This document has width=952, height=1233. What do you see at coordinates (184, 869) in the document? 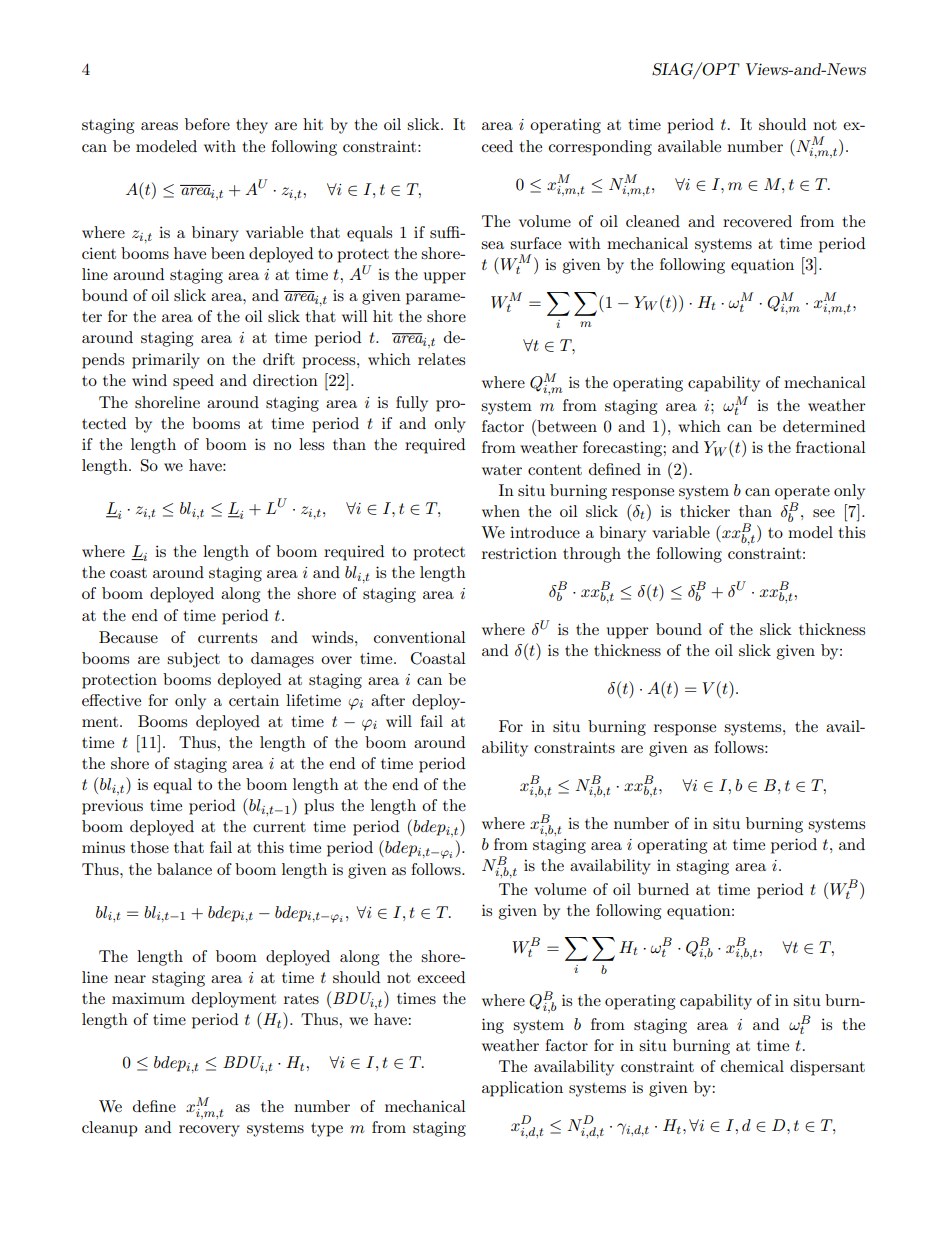
I see `balance` at bounding box center [184, 869].
